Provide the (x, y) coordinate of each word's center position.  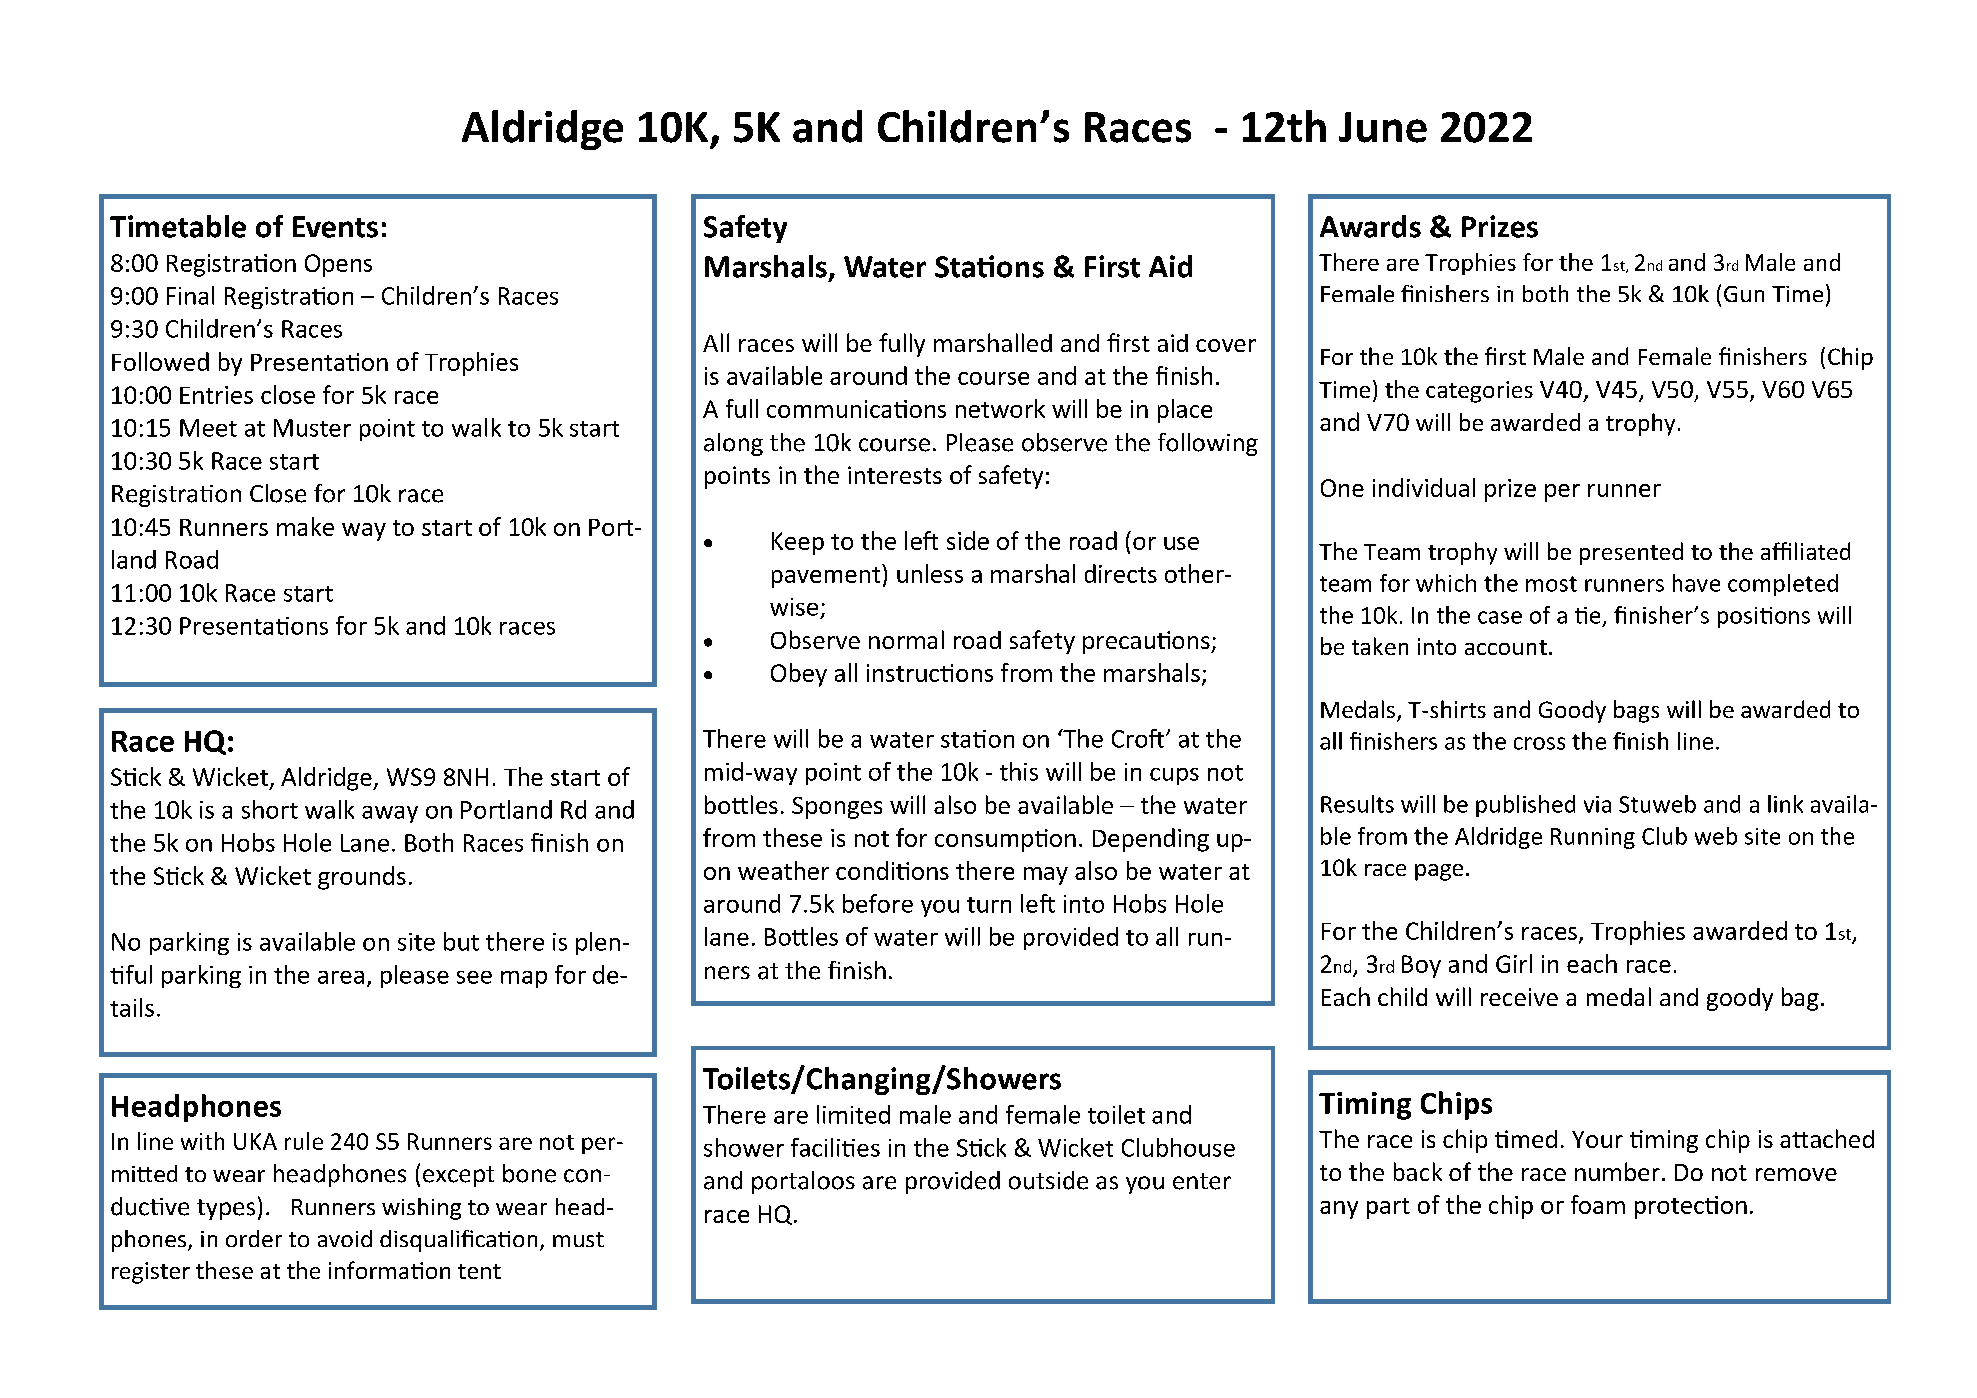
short (270, 809)
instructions (930, 673)
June (1383, 127)
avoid (345, 1238)
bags (1636, 711)
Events (335, 227)
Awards (1370, 226)
